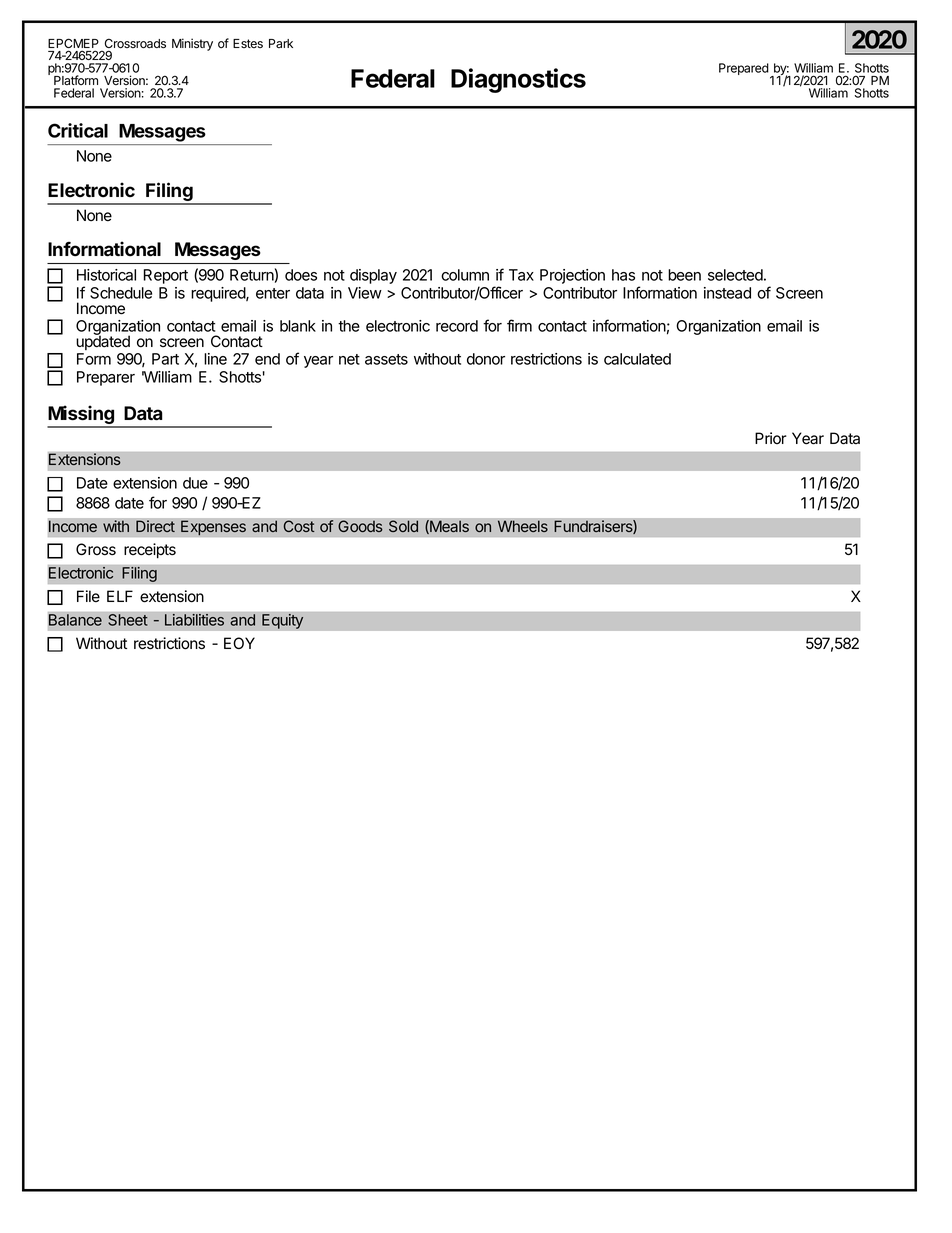 The width and height of the screenshot is (952, 1233). What do you see at coordinates (744, 69) in the screenshot?
I see `Prepared` at bounding box center [744, 69].
